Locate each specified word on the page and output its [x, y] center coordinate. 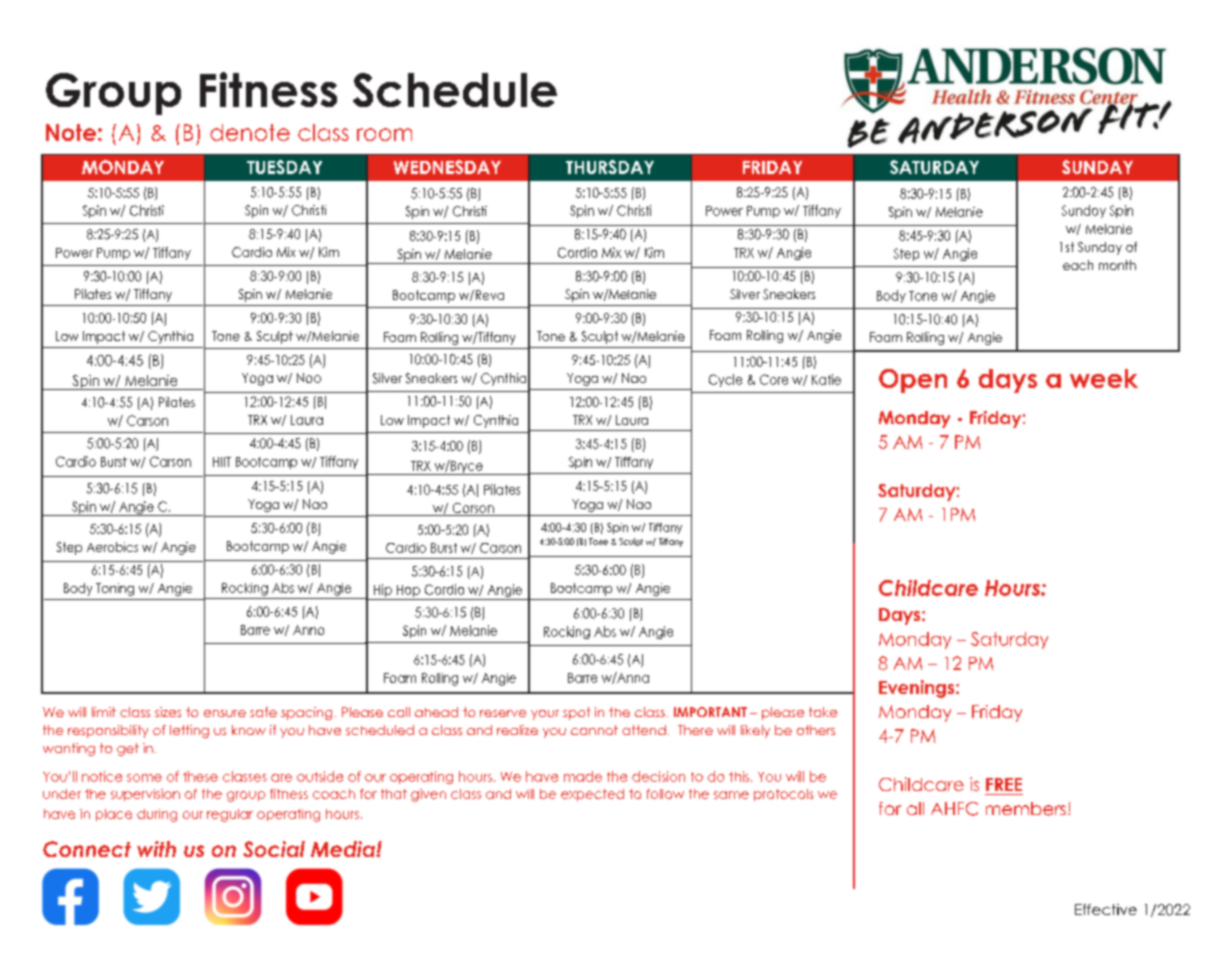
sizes [168, 712]
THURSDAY [610, 167]
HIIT [222, 462]
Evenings [918, 689]
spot [576, 713]
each [1078, 265]
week [1104, 378]
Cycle [725, 380]
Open [913, 381]
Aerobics [112, 547]
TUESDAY [284, 167]
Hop [408, 592]
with [156, 849]
